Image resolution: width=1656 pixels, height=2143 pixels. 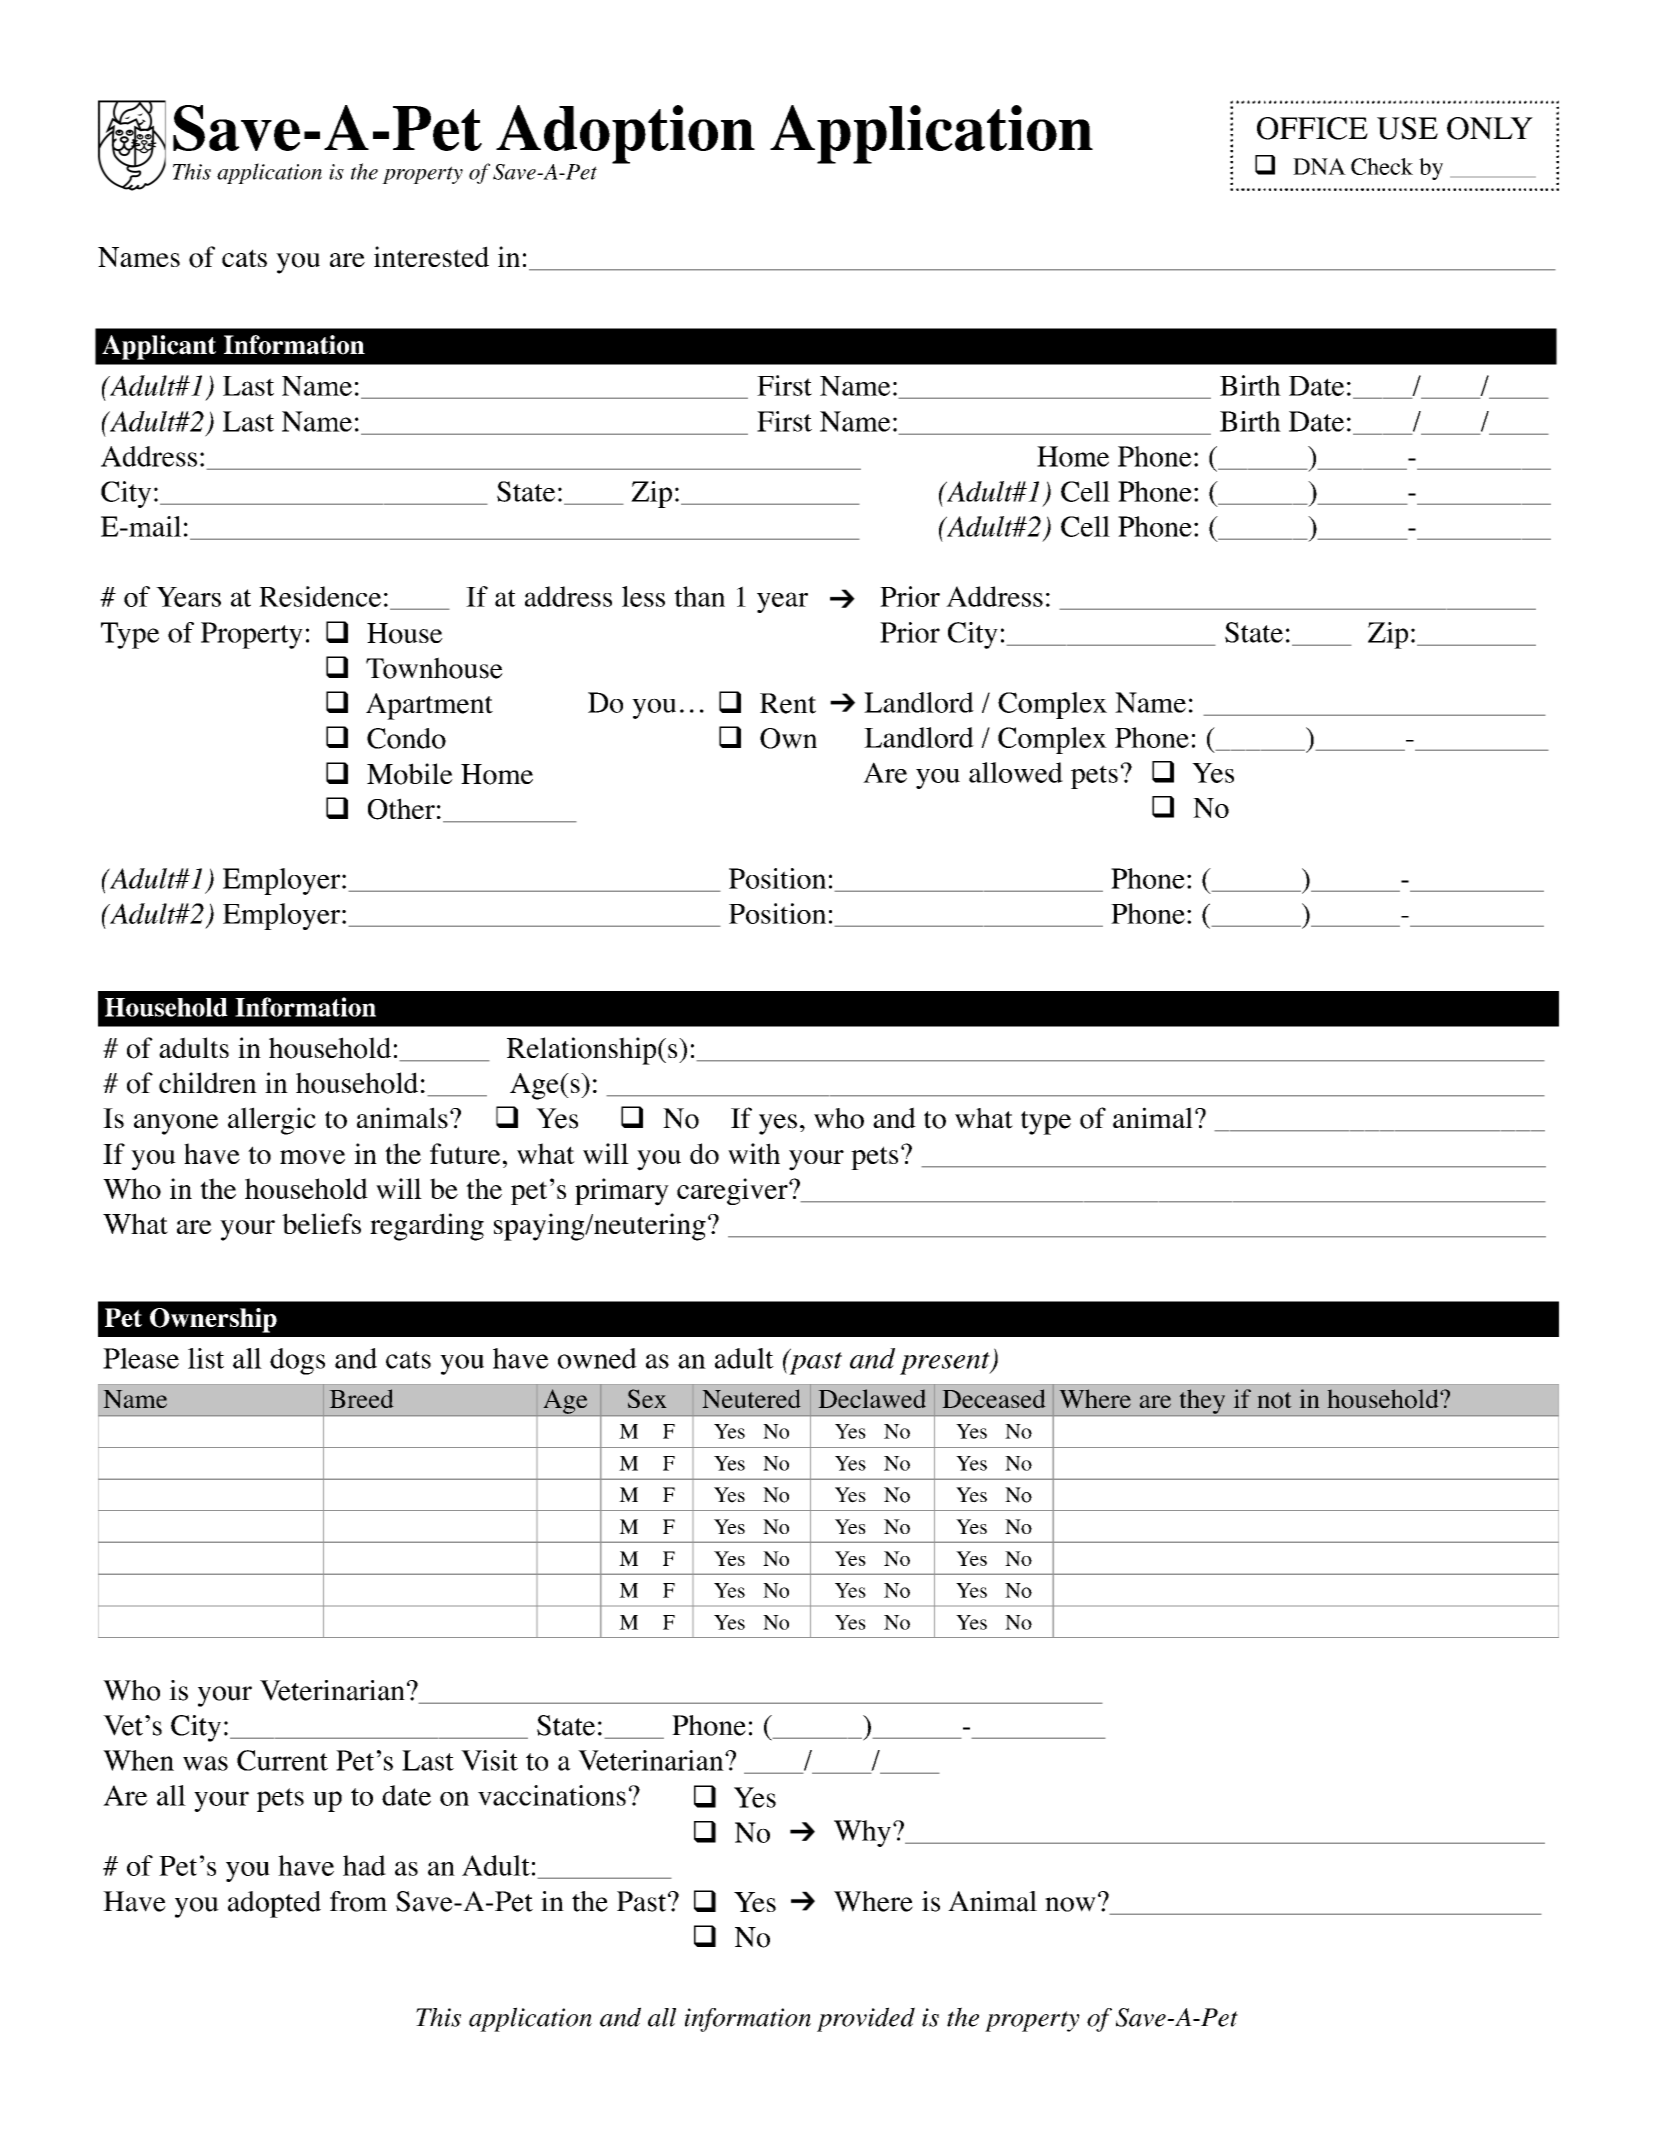 I want to click on DNA, so click(x=1319, y=166).
